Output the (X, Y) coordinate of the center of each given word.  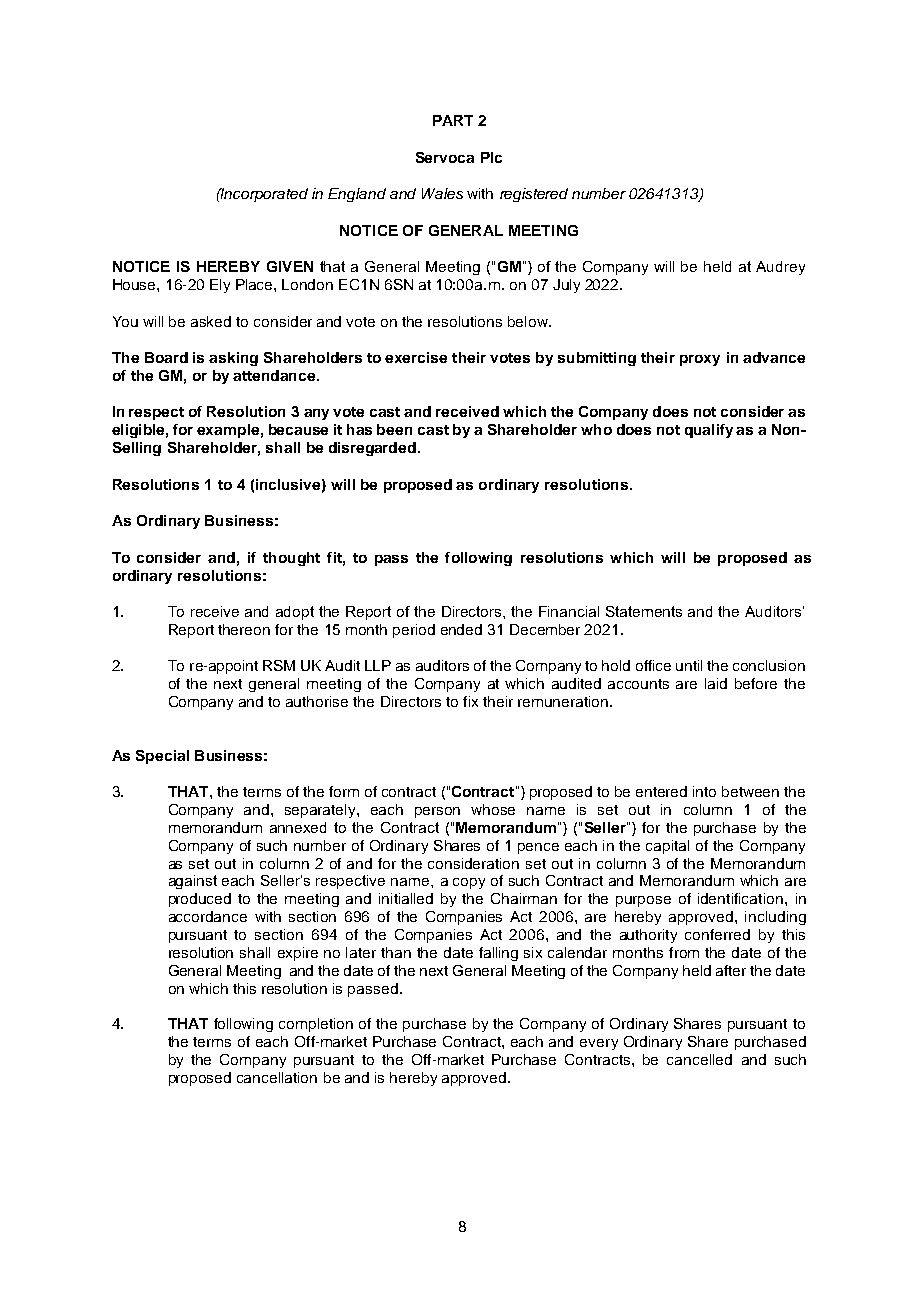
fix (470, 701)
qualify (709, 431)
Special (162, 757)
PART (453, 120)
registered (534, 195)
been (394, 429)
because (298, 429)
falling (498, 954)
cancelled (699, 1059)
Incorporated (263, 195)
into (704, 791)
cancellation (277, 1077)
